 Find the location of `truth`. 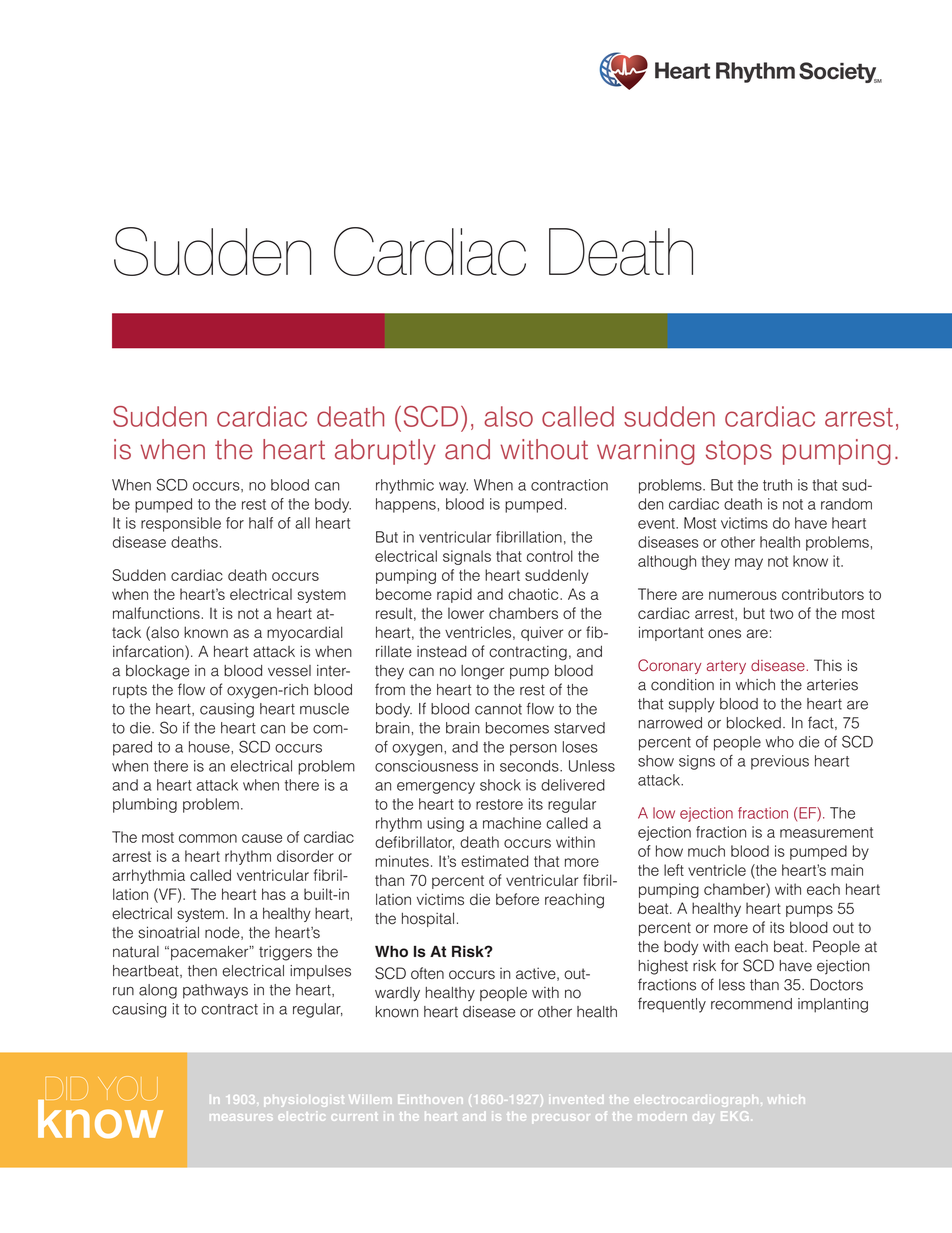

truth is located at coordinates (777, 485).
